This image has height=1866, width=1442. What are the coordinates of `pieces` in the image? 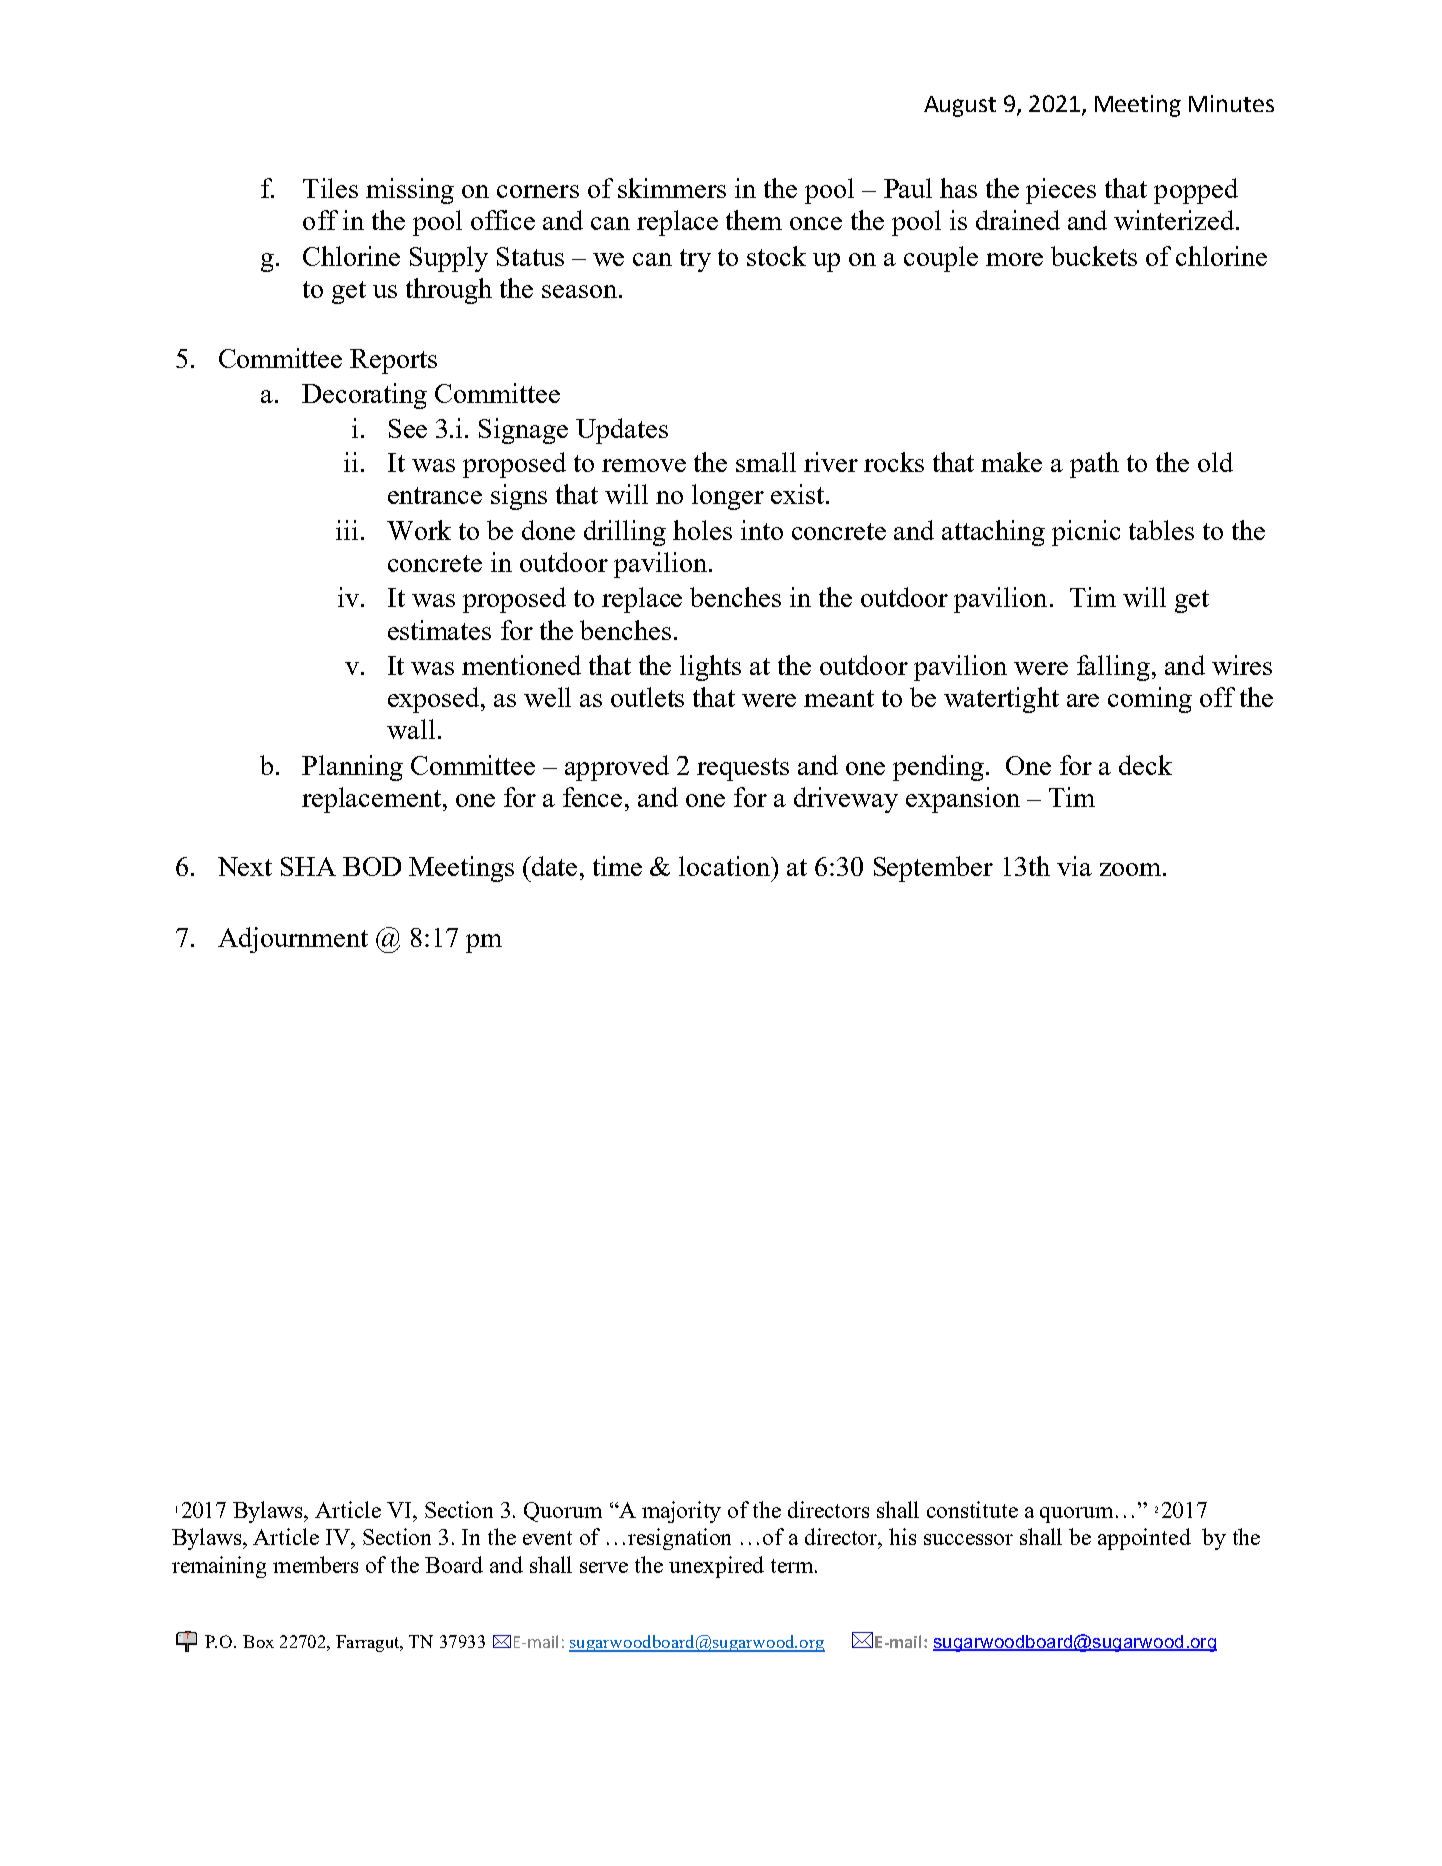 It's located at (1061, 191).
